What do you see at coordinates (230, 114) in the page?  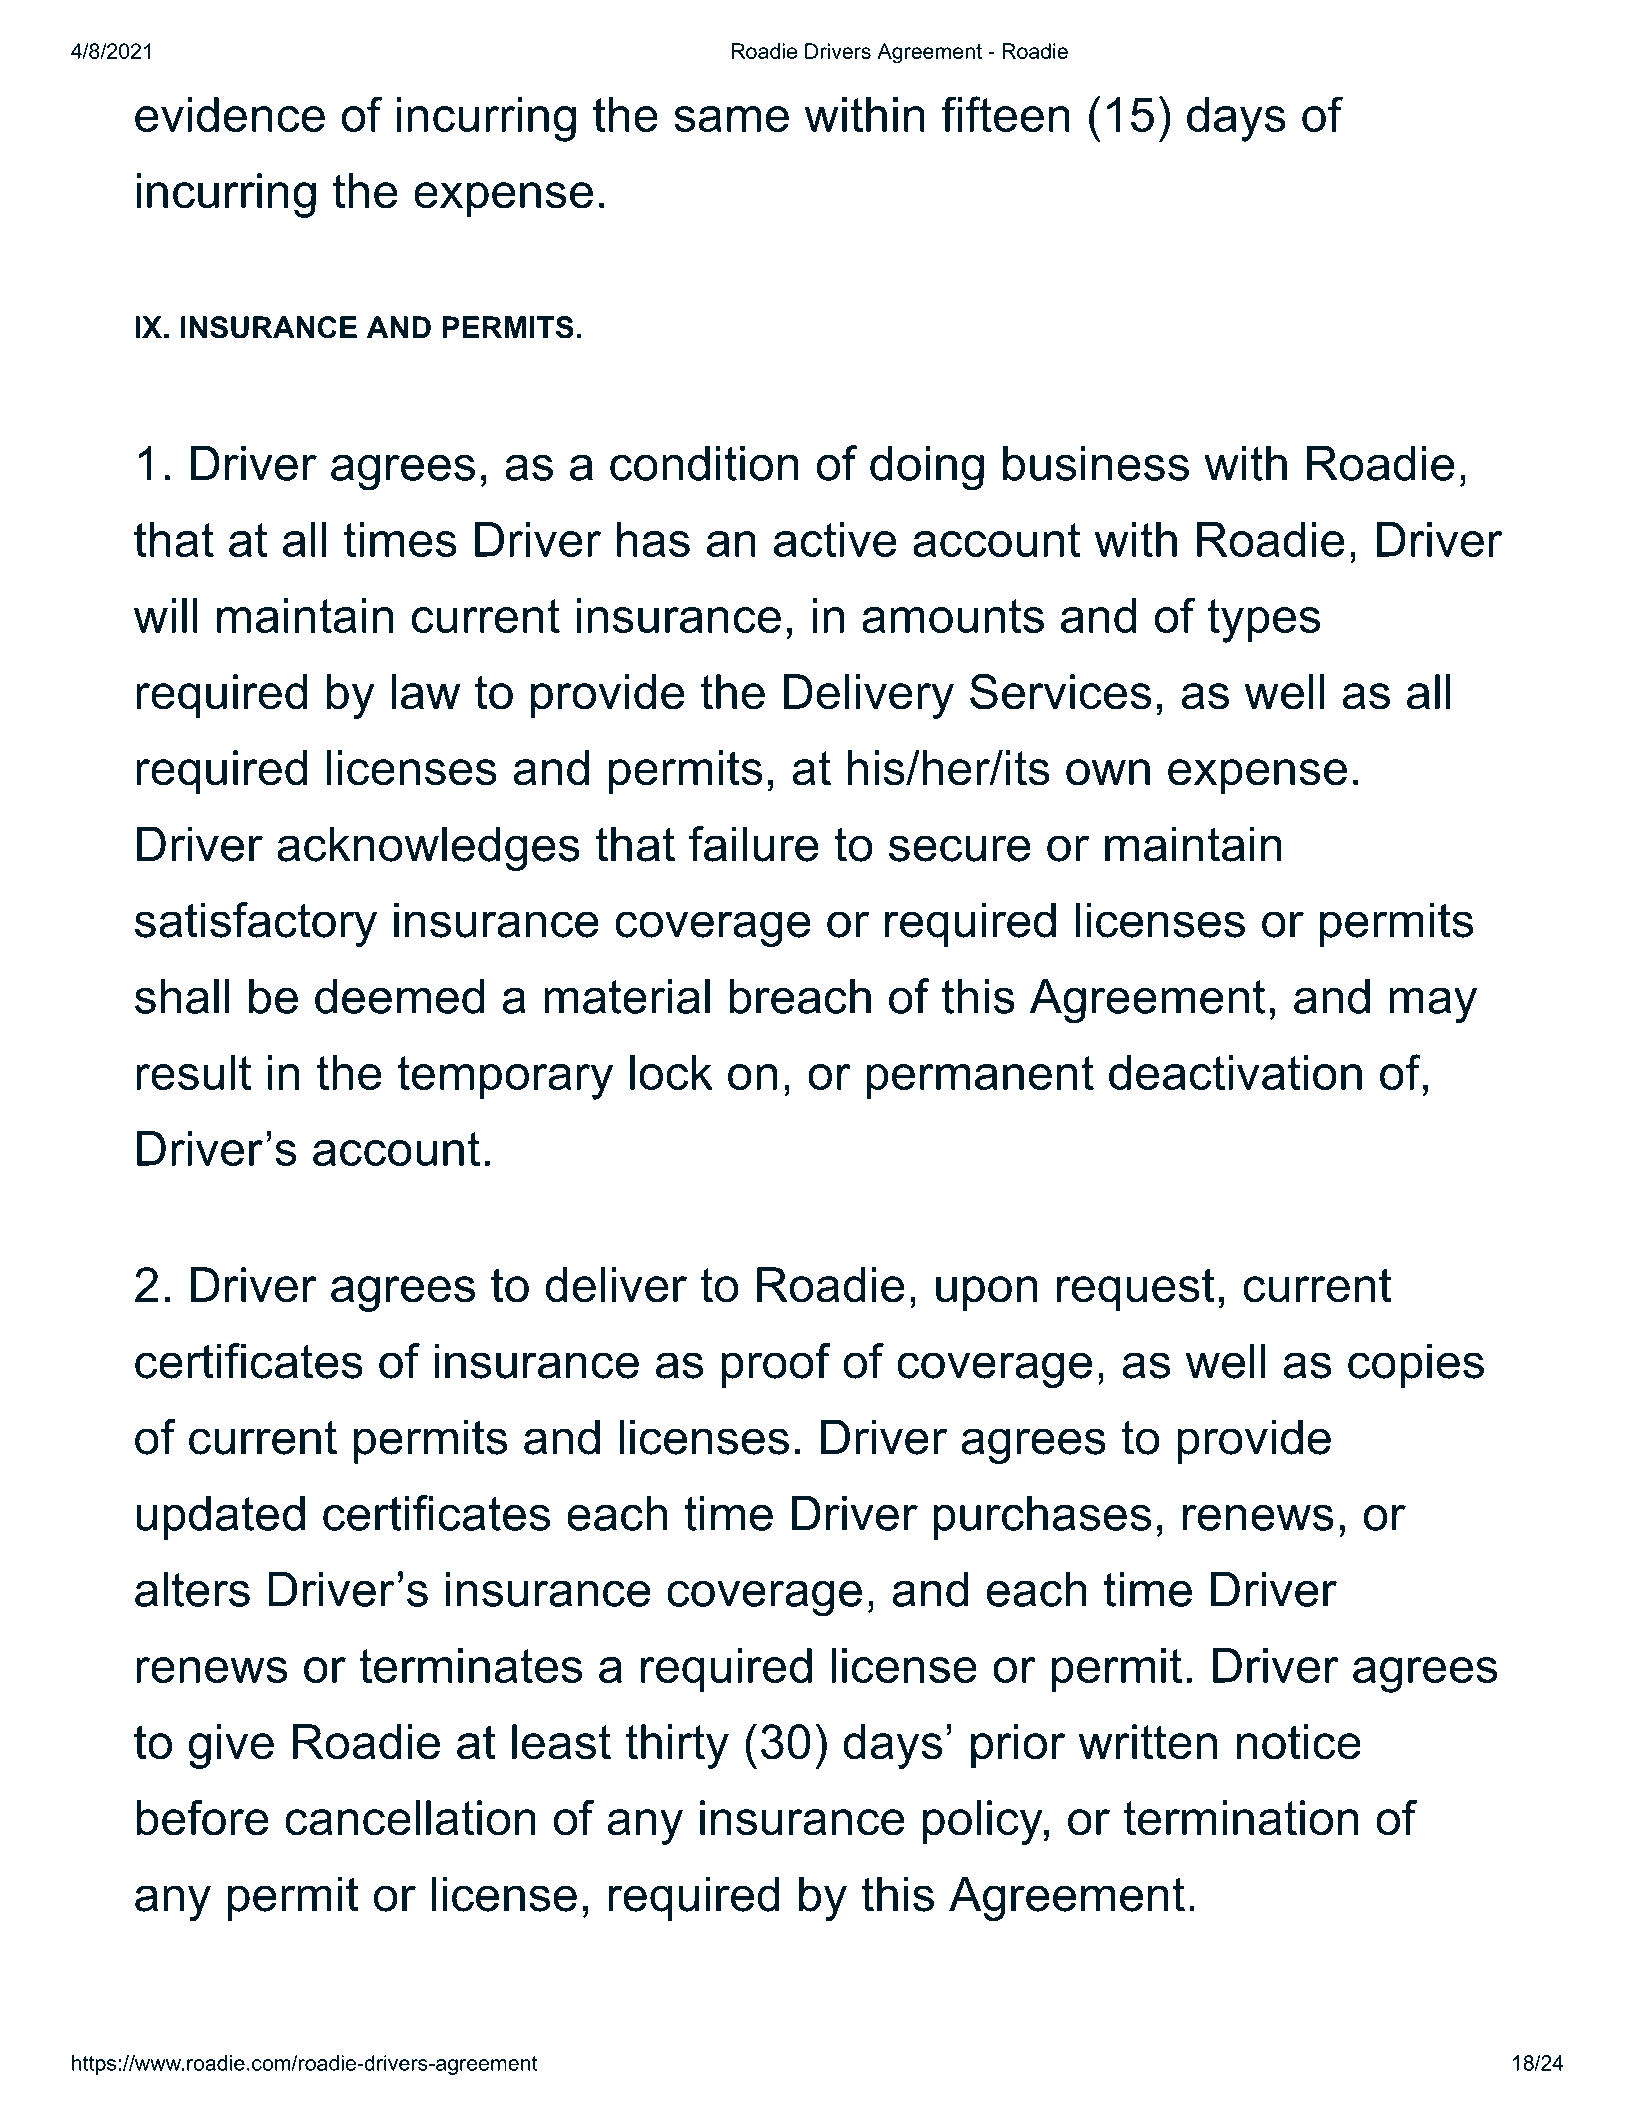 I see `evidence` at bounding box center [230, 114].
